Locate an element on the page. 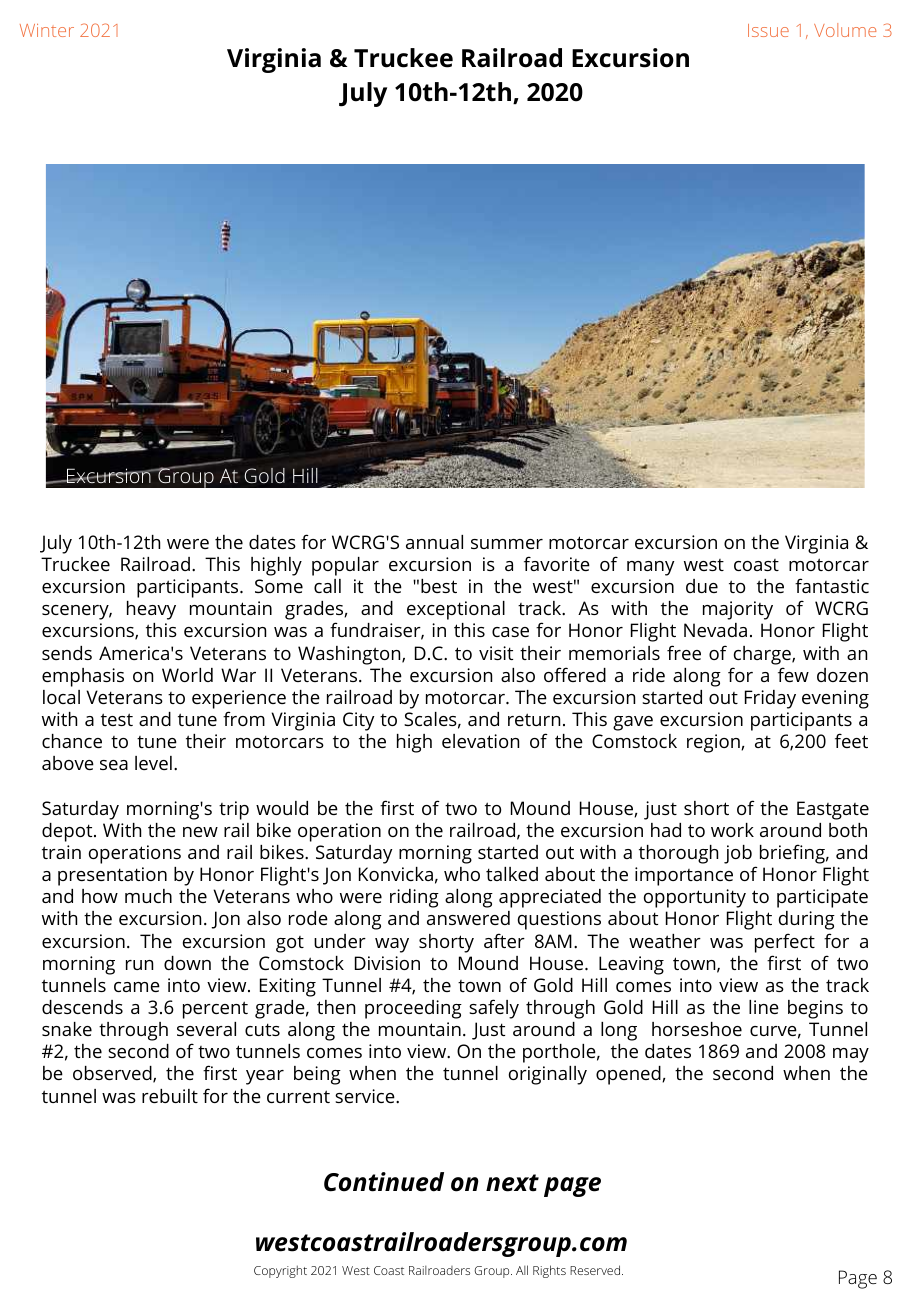 The width and height of the image is (924, 1308). elevation is located at coordinates (480, 741).
